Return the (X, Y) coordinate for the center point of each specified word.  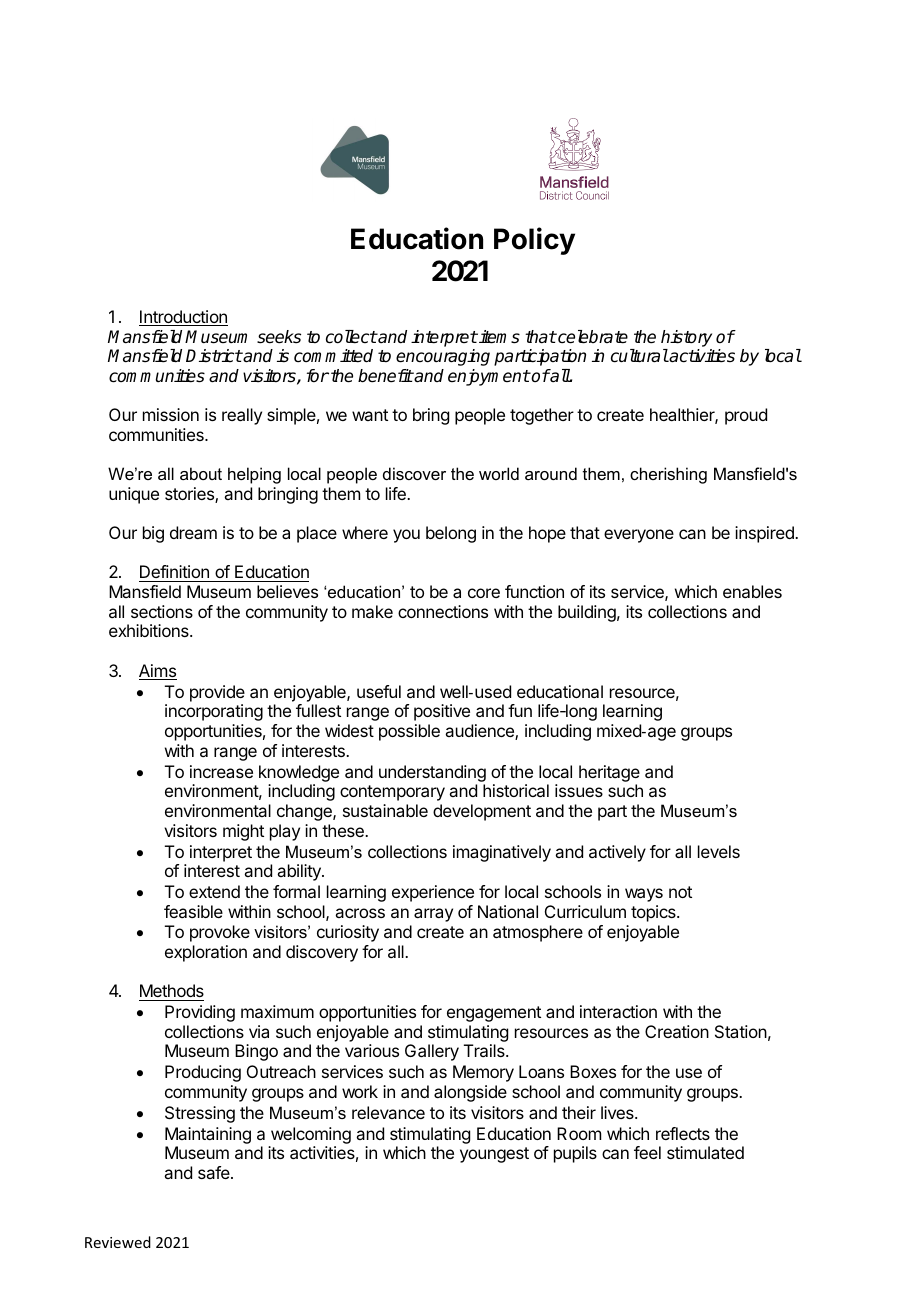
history (686, 338)
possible (409, 732)
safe (215, 1172)
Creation (677, 1031)
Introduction (183, 318)
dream (193, 532)
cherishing (668, 475)
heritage (609, 773)
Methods (171, 992)
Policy (534, 241)
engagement (494, 1014)
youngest (494, 1155)
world (499, 473)
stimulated (705, 1152)
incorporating (214, 712)
